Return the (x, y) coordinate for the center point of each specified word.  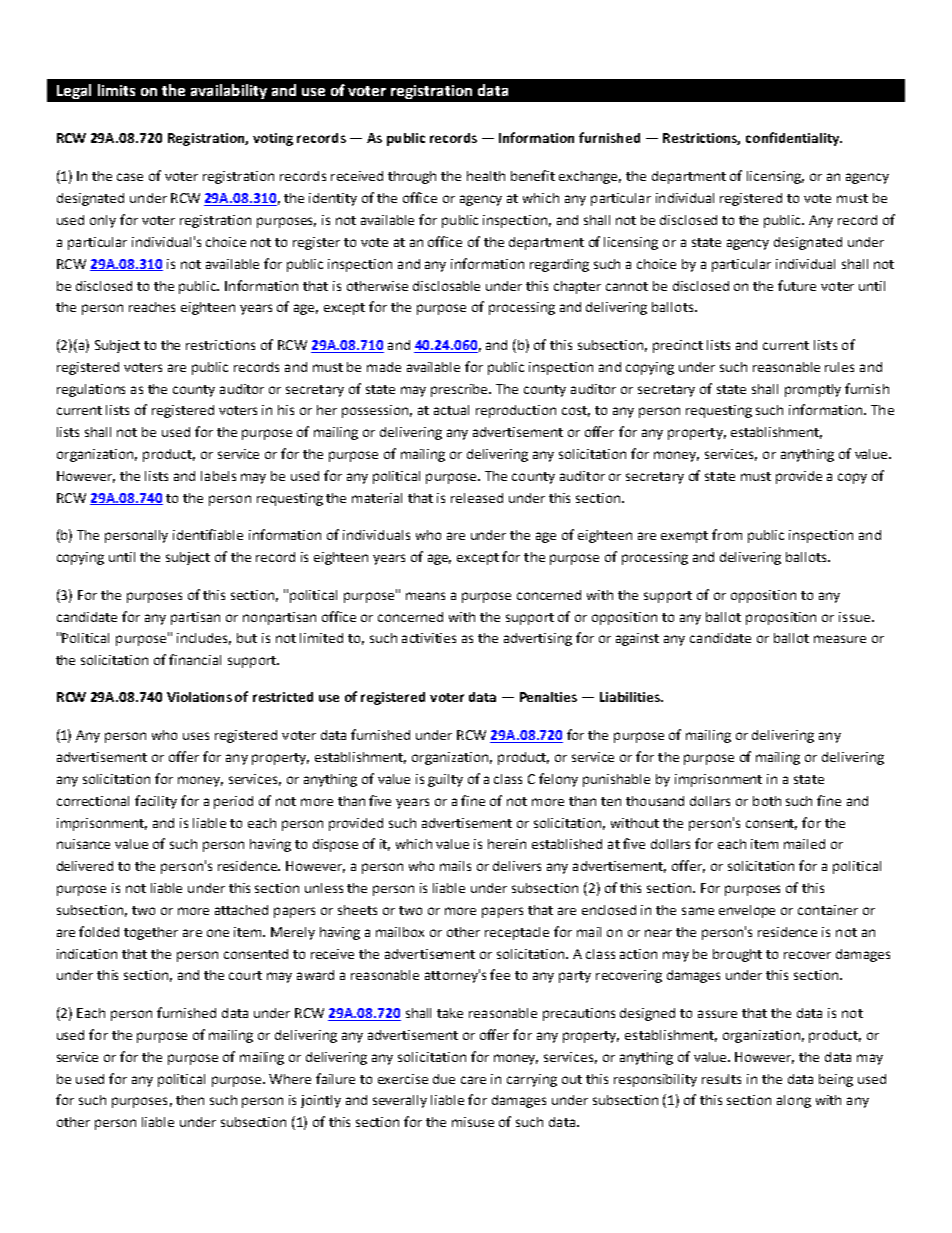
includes (204, 639)
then (190, 1100)
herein (507, 844)
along (794, 1101)
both (767, 801)
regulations (91, 390)
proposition (781, 618)
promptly (813, 390)
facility (156, 802)
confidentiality (794, 139)
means (425, 596)
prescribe (461, 390)
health (486, 176)
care (473, 1080)
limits (116, 90)
